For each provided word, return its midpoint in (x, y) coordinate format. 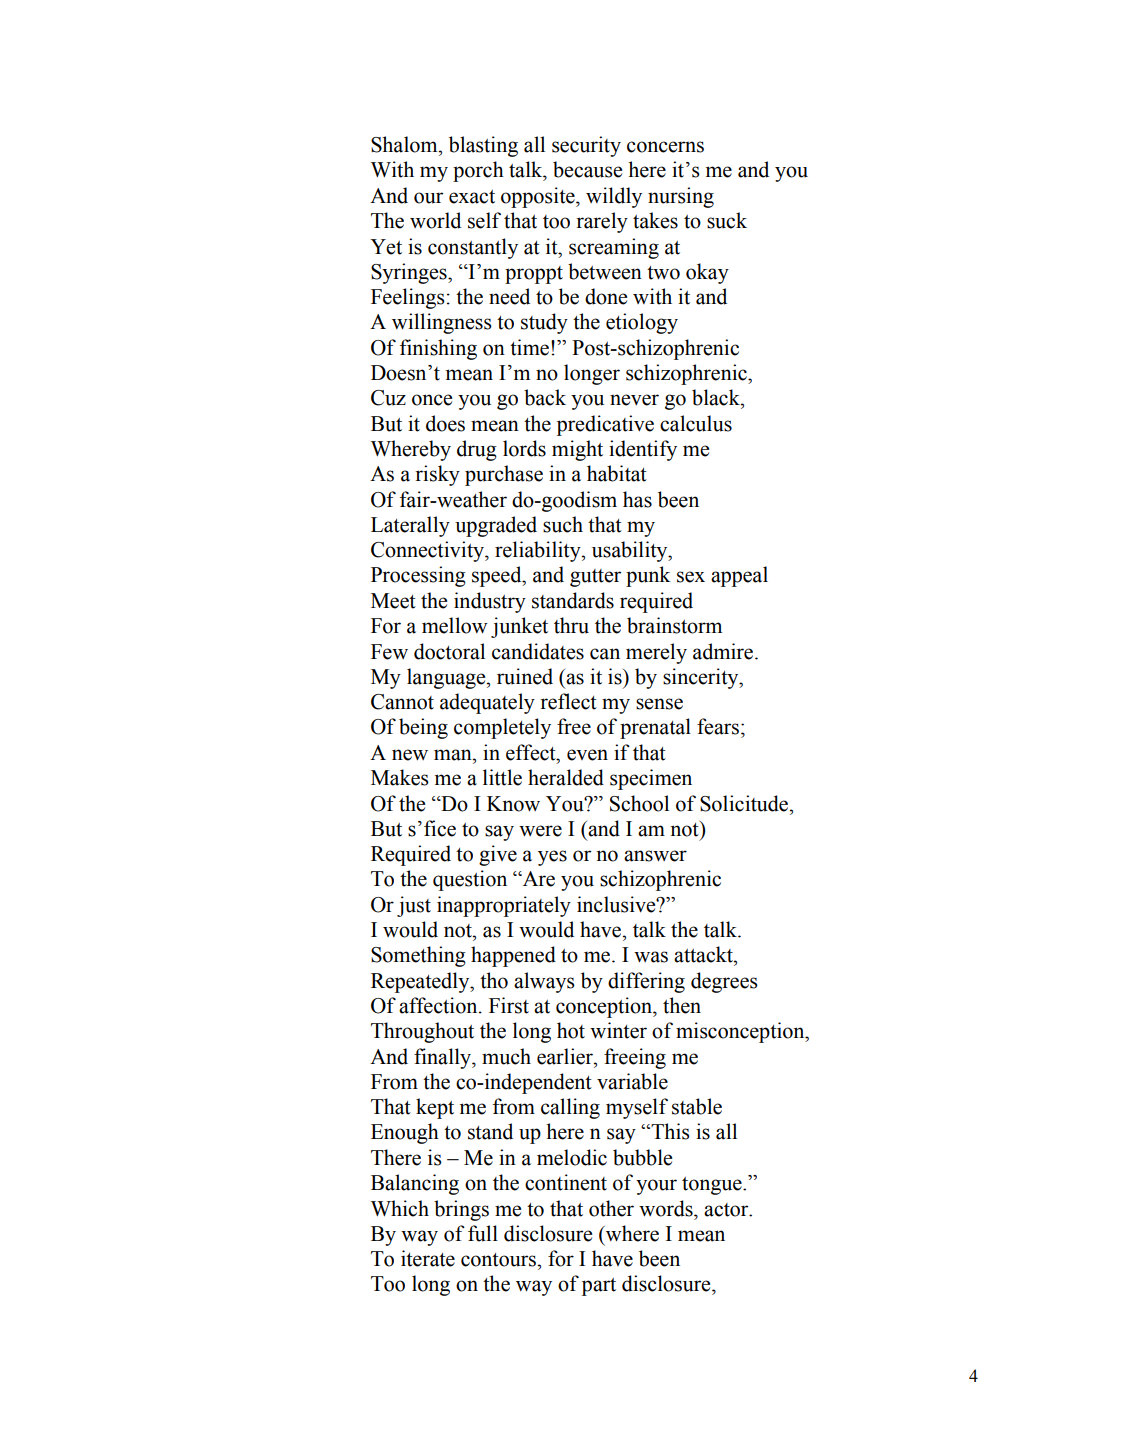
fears (718, 726)
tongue (713, 1186)
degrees (724, 982)
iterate (428, 1258)
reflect (568, 701)
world (435, 220)
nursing (681, 197)
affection (439, 1005)
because (587, 169)
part (599, 1287)
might (577, 450)
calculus (696, 423)
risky (437, 475)
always (544, 982)
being (423, 728)
